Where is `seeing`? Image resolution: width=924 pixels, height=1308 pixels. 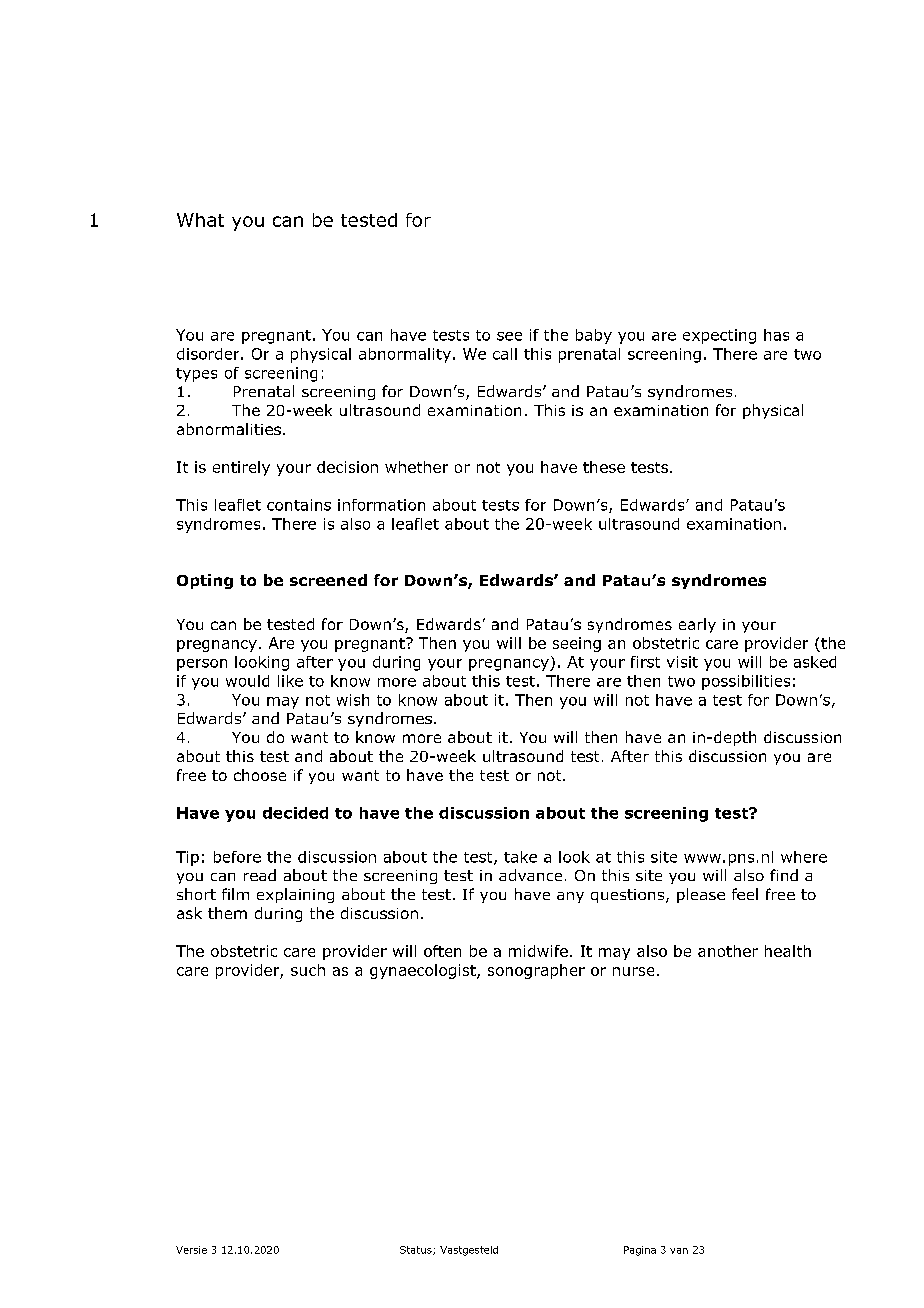
seeing is located at coordinates (577, 644).
